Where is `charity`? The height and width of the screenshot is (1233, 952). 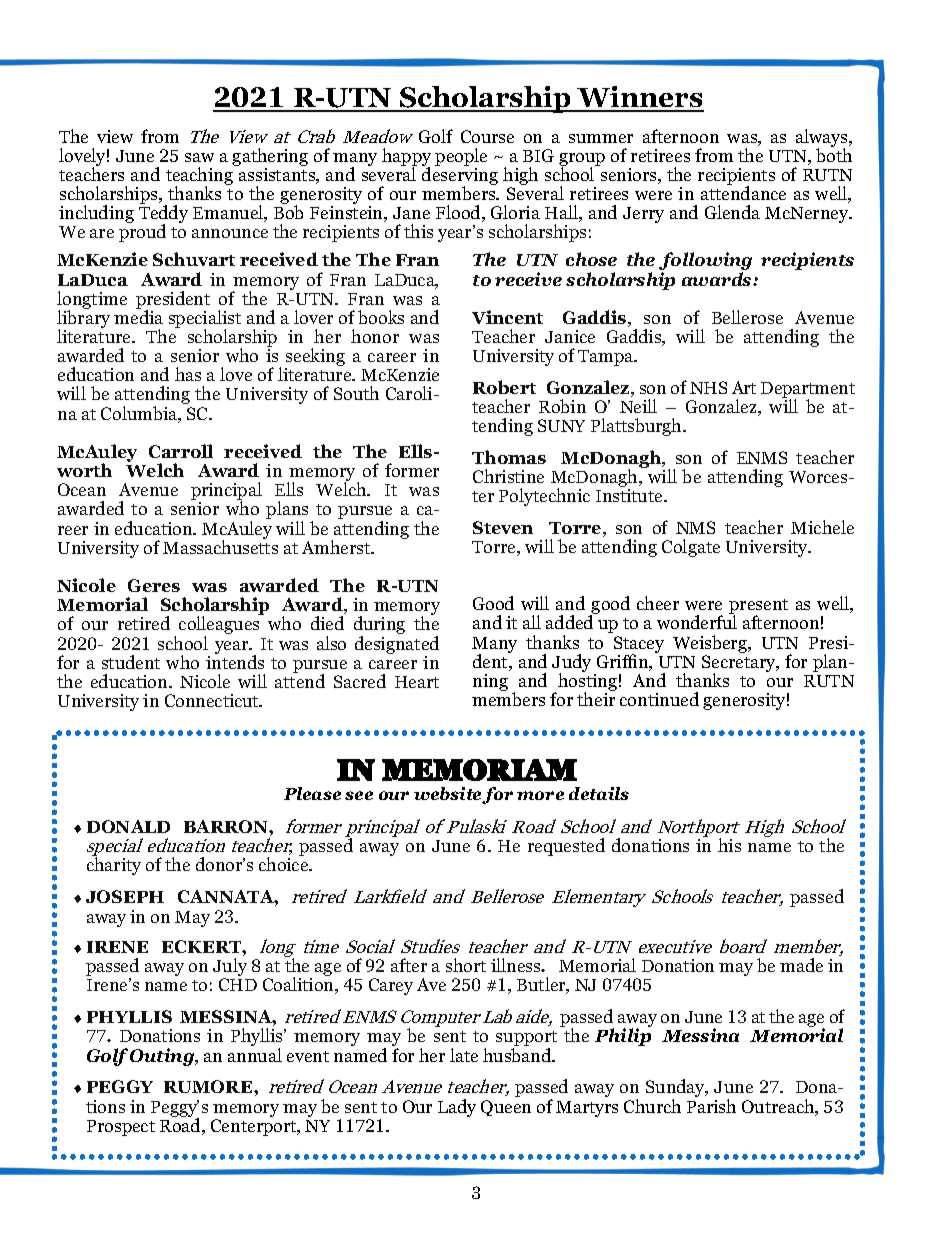
charity is located at coordinates (114, 866).
